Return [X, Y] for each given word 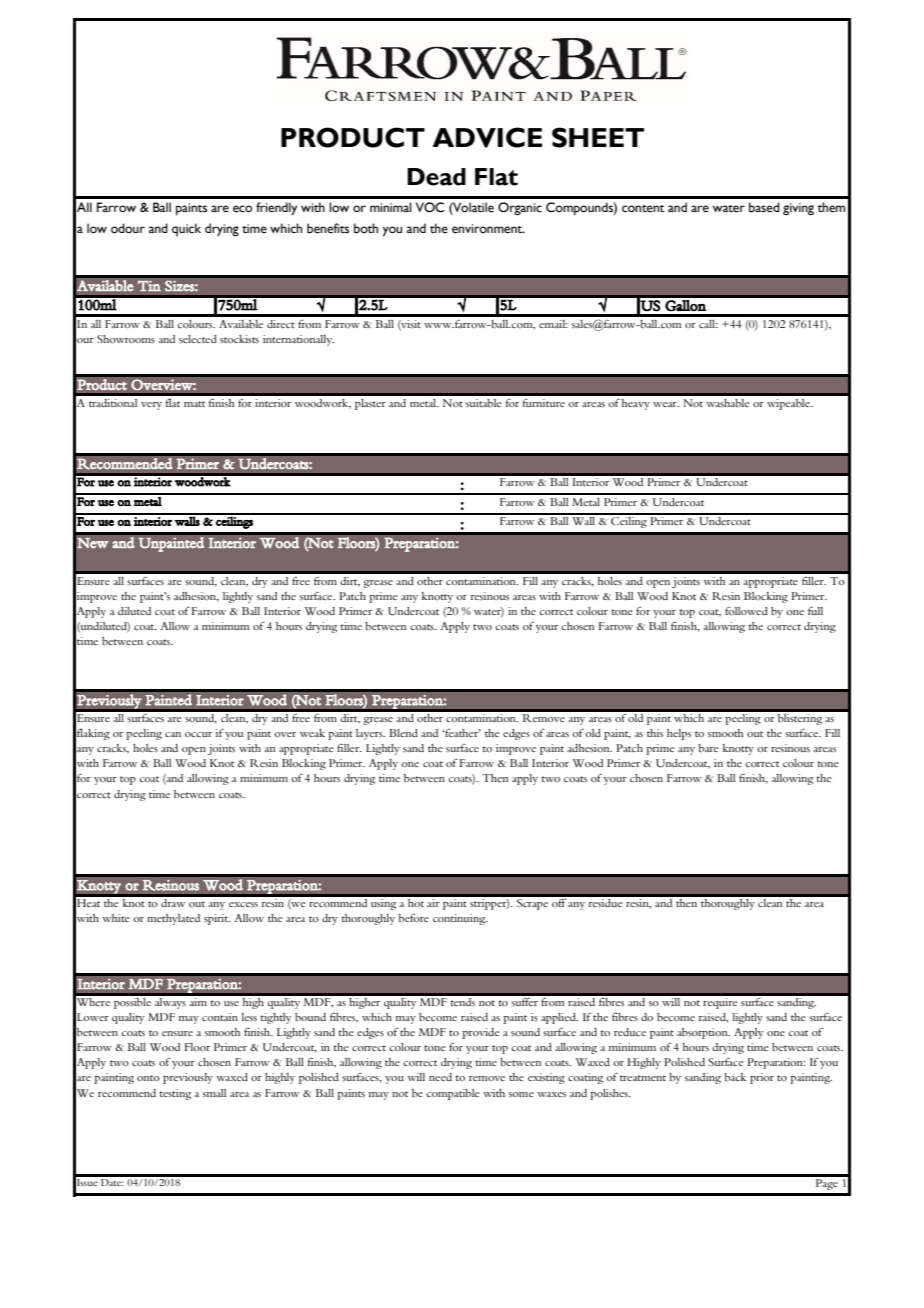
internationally [299, 340]
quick [186, 229]
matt [194, 404]
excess [243, 904]
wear [666, 404]
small [214, 1093]
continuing [460, 919]
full [815, 610]
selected [198, 339]
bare [708, 748]
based [764, 207]
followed [746, 611]
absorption [703, 1033]
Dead [436, 177]
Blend [403, 733]
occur [198, 734]
